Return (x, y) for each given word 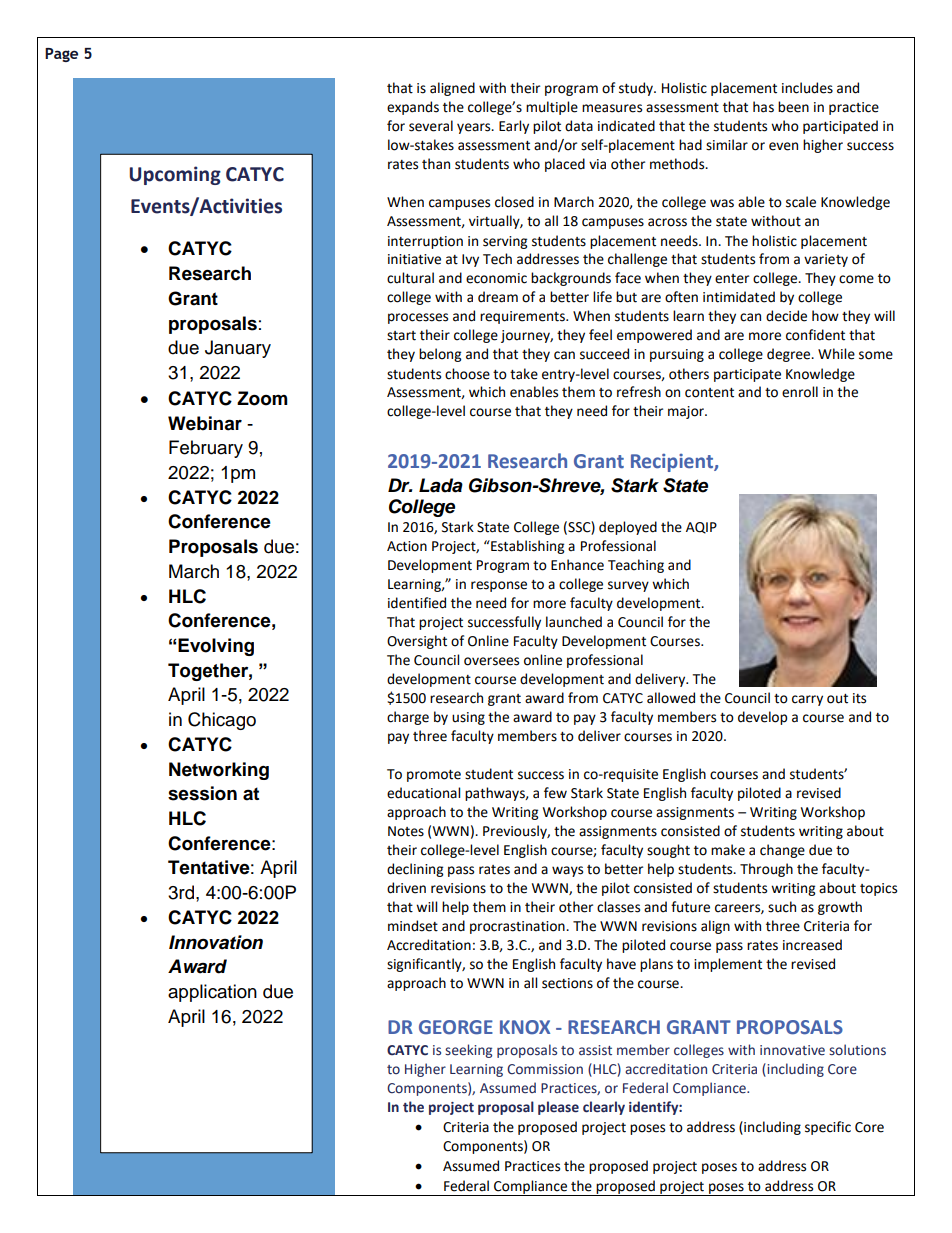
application (212, 993)
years (475, 128)
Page (61, 55)
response (499, 586)
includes (807, 88)
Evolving (215, 647)
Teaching (636, 566)
